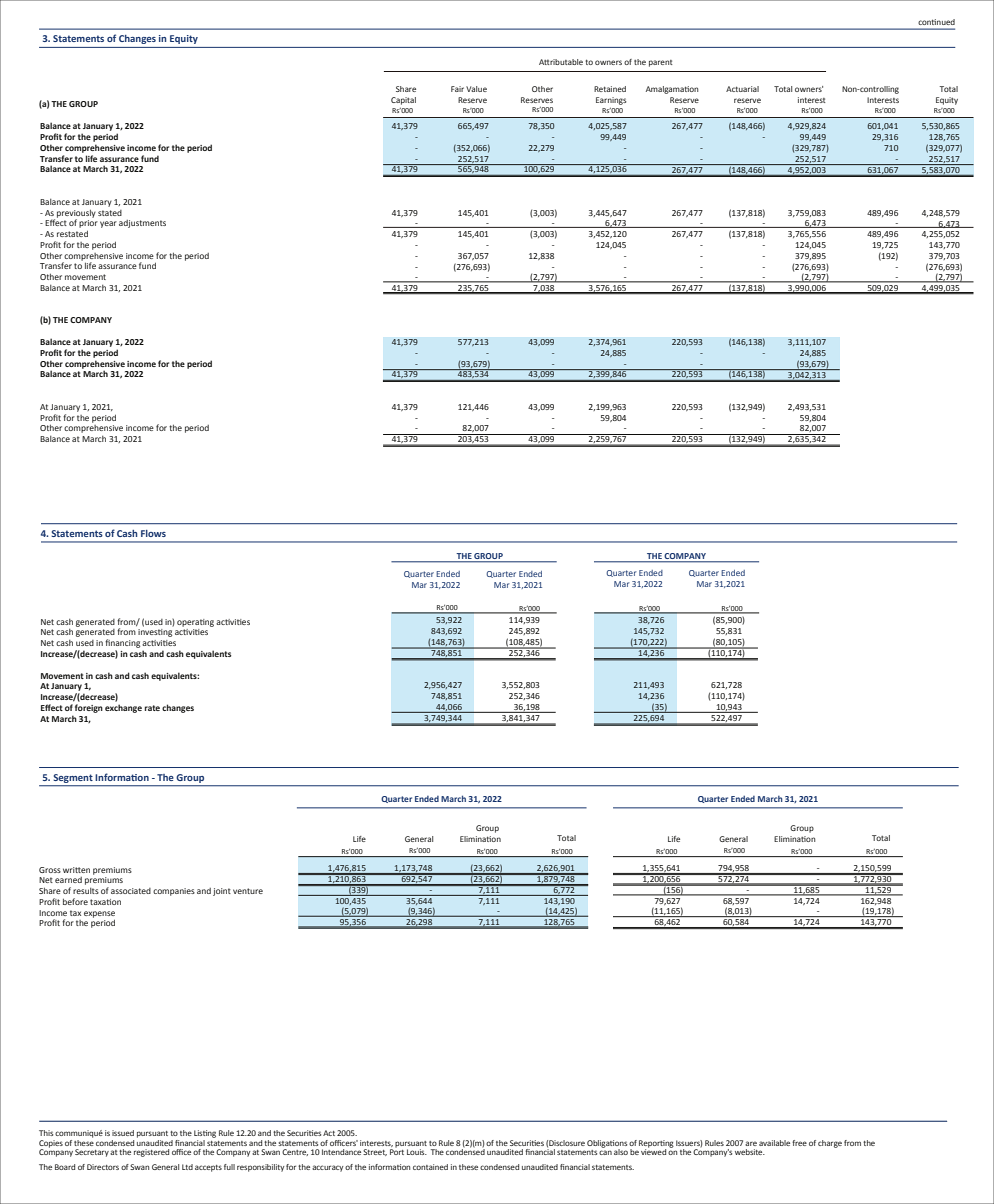 This document has width=994, height=1204. What do you see at coordinates (248, 891) in the document?
I see `venture` at bounding box center [248, 891].
